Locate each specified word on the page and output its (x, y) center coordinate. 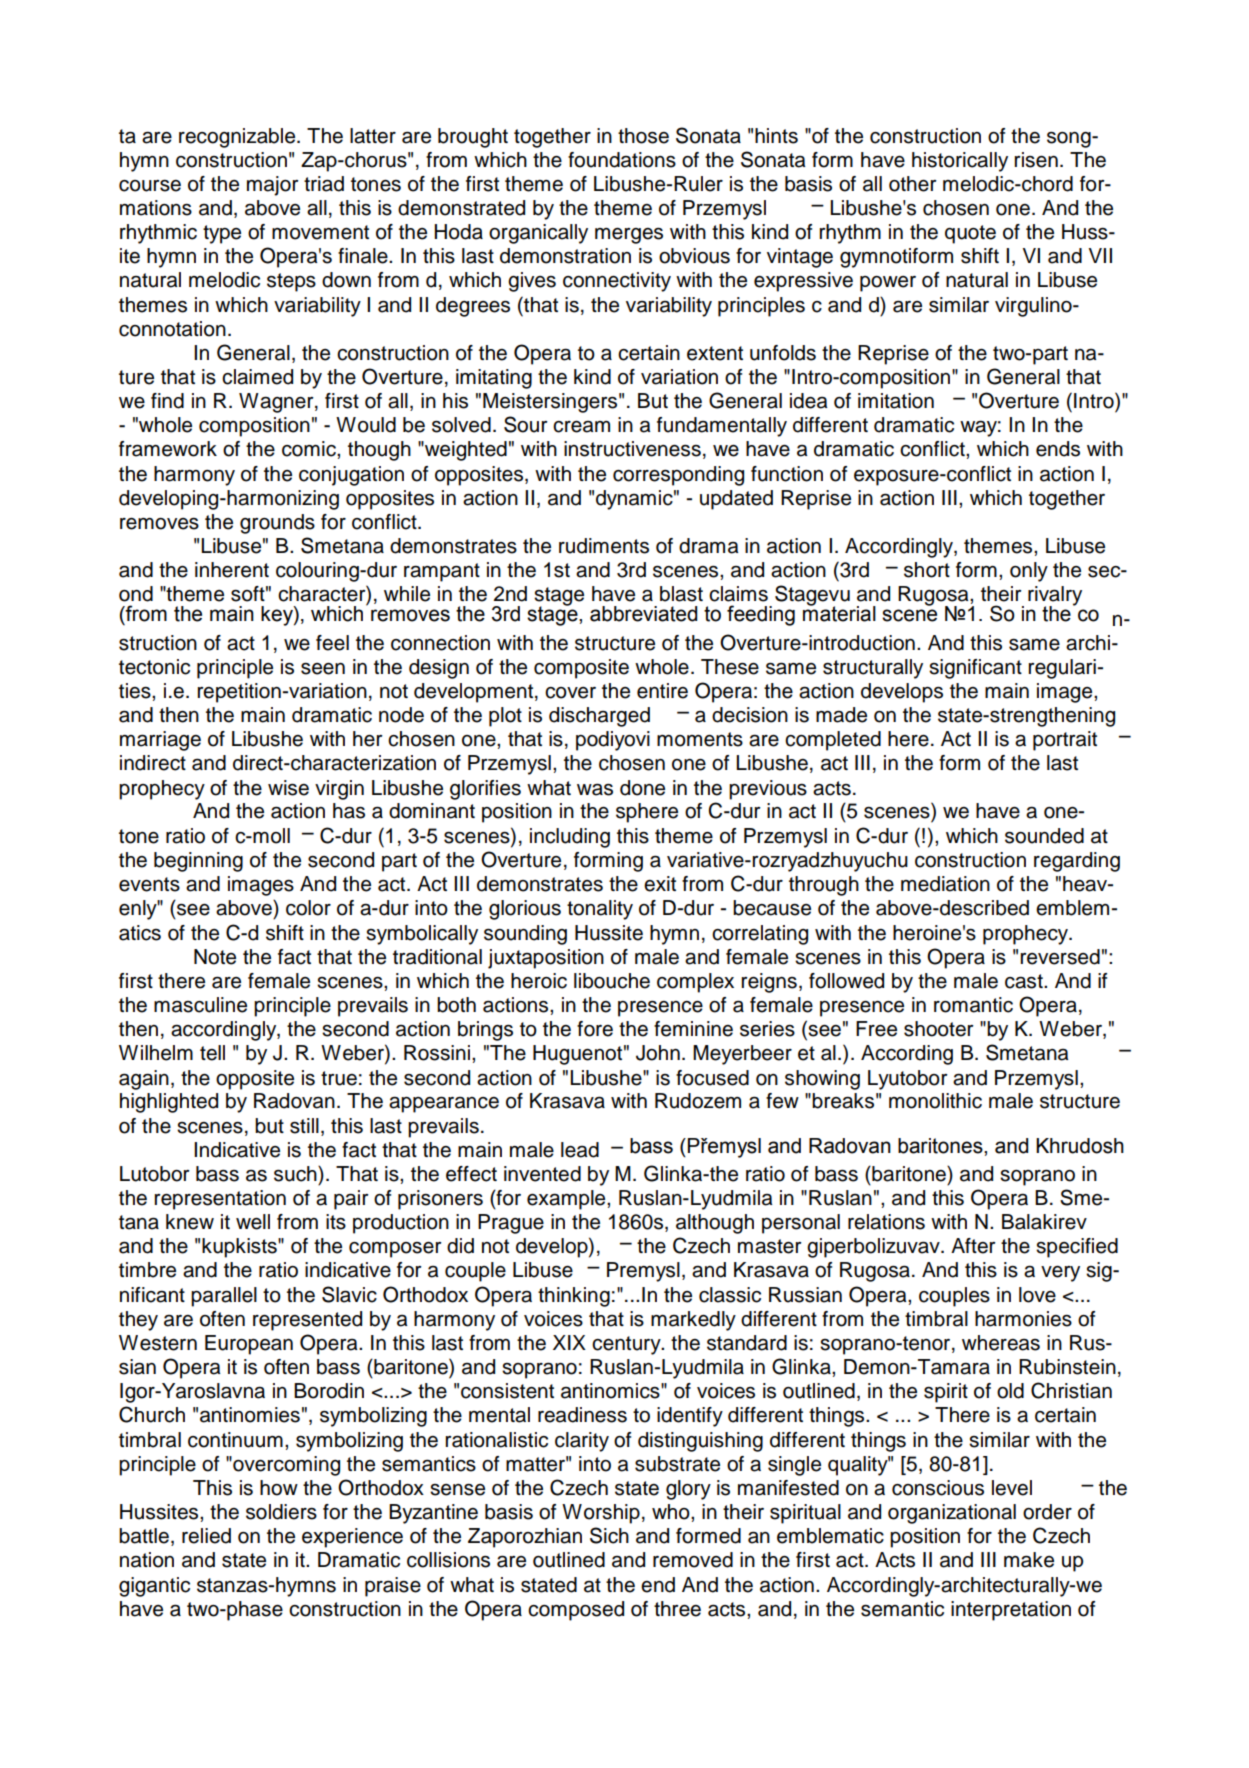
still (304, 1126)
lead (580, 1150)
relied (206, 1536)
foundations (622, 160)
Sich (609, 1535)
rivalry (1055, 597)
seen (323, 669)
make (1029, 1560)
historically (960, 162)
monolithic (935, 1101)
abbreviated (643, 614)
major (273, 186)
